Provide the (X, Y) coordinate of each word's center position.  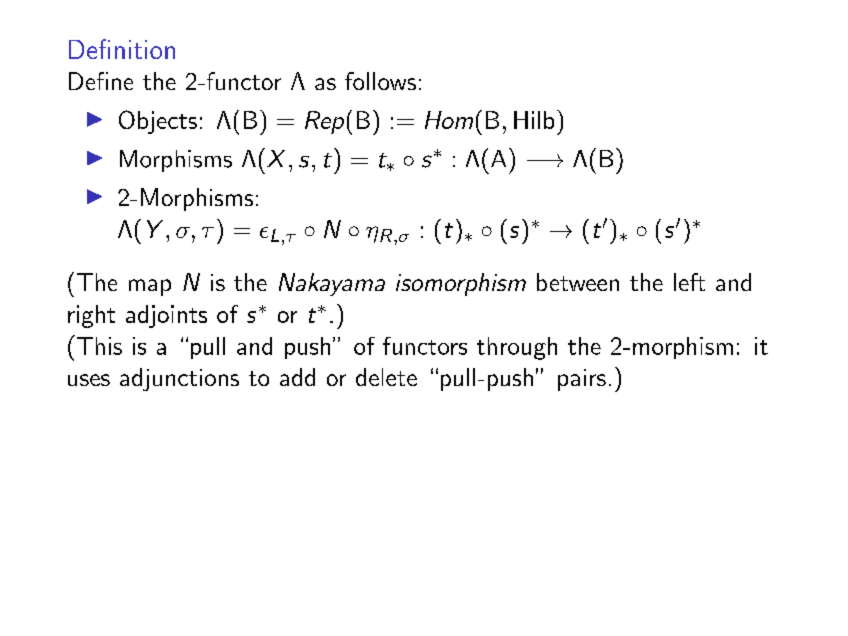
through (517, 348)
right (91, 316)
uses (89, 380)
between (578, 282)
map (150, 287)
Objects (158, 122)
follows (380, 81)
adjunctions (179, 379)
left (689, 282)
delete (386, 377)
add (297, 377)
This (99, 346)
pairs (582, 380)
